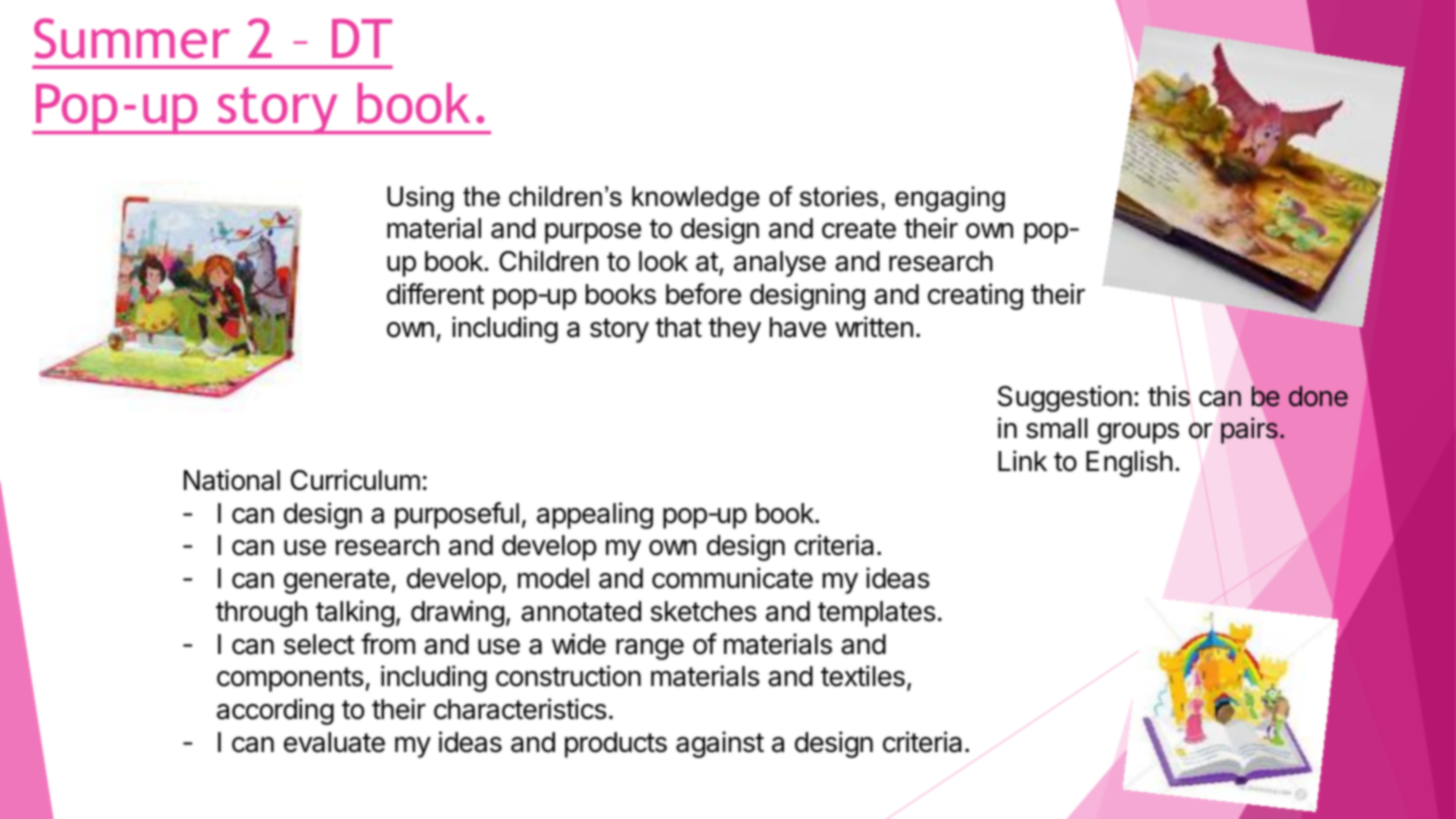 The image size is (1456, 819). What do you see at coordinates (863, 676) in the screenshot?
I see `textiles` at bounding box center [863, 676].
